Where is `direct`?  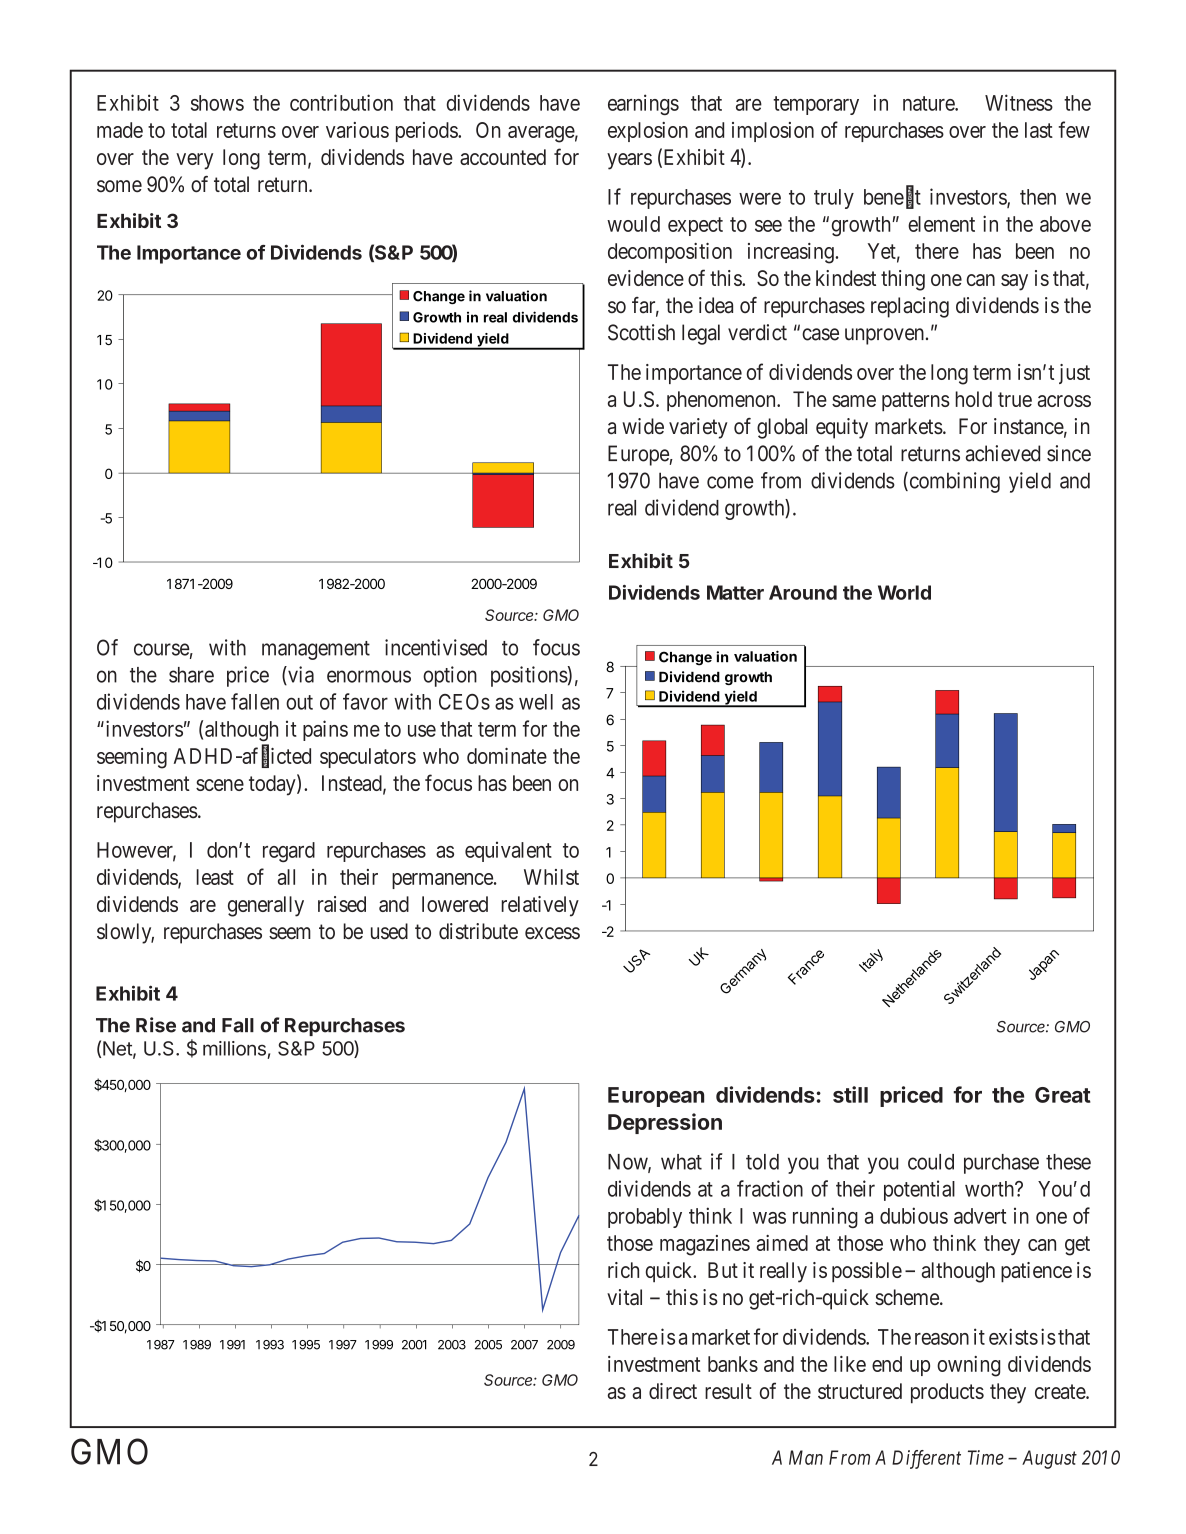 direct is located at coordinates (673, 1391).
